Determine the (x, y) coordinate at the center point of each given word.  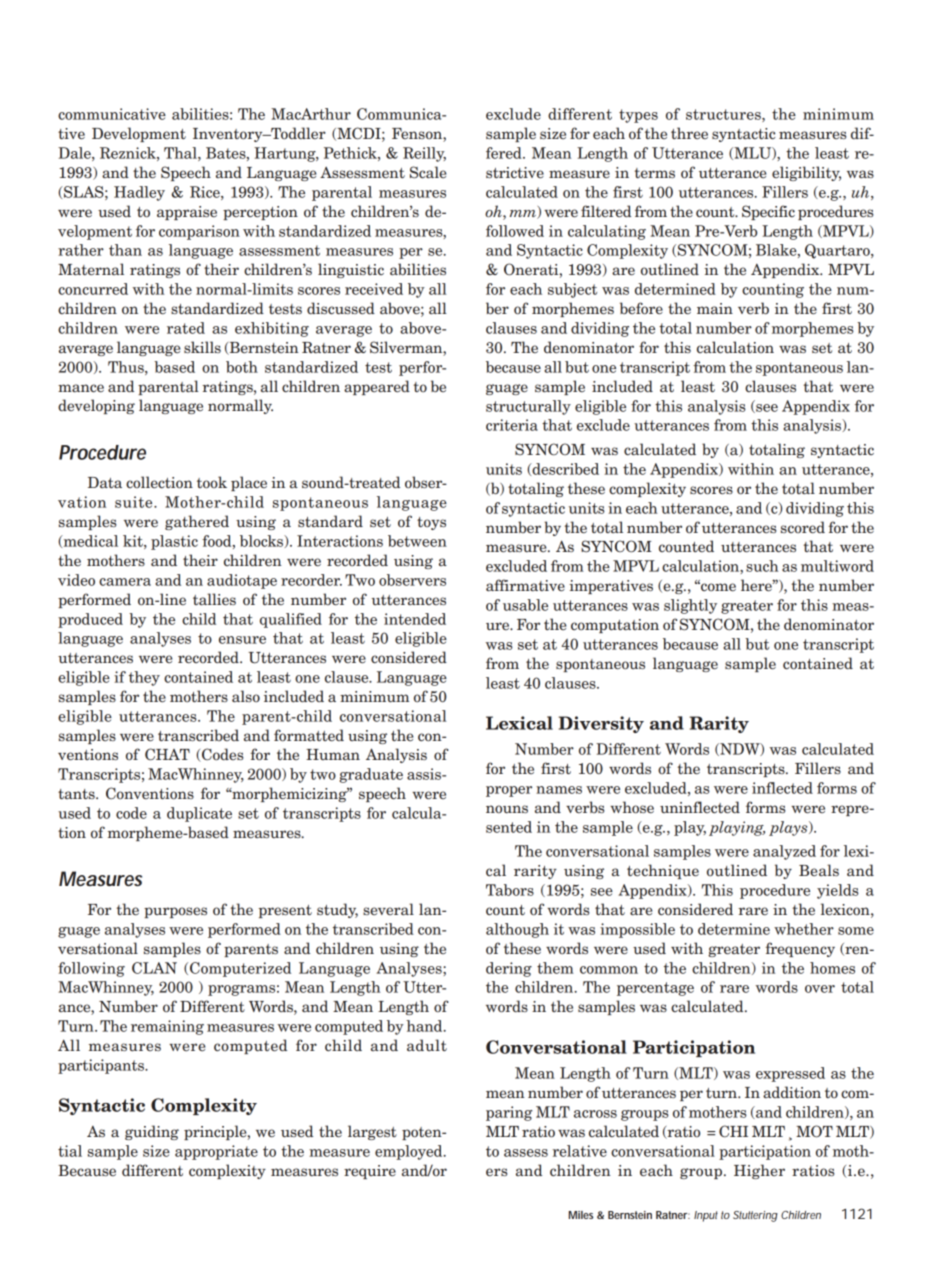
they (144, 678)
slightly (690, 606)
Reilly (424, 154)
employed (410, 1152)
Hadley (139, 193)
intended (415, 619)
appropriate (216, 1152)
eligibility (806, 173)
